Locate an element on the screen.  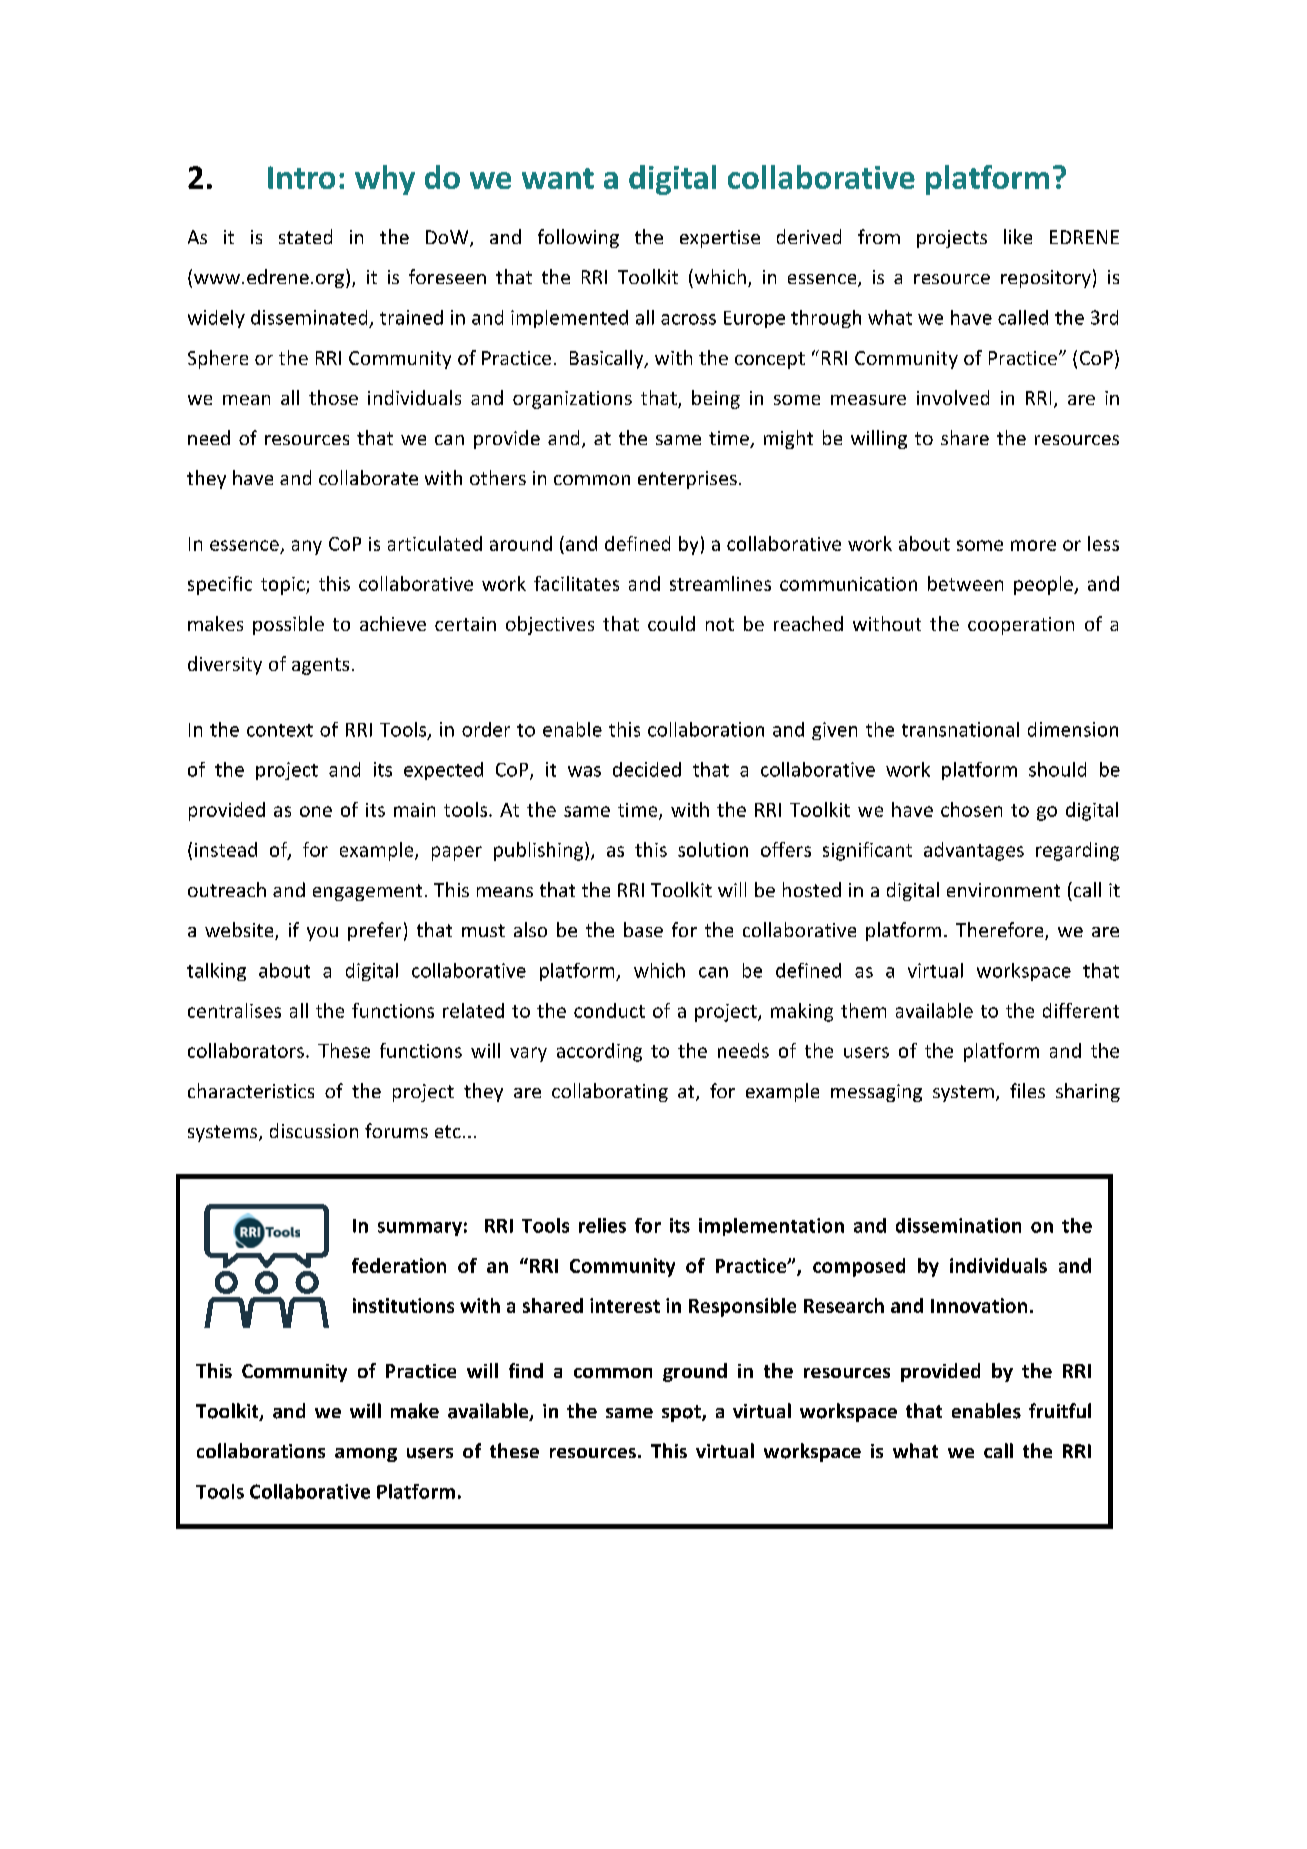
expertise is located at coordinates (720, 239).
